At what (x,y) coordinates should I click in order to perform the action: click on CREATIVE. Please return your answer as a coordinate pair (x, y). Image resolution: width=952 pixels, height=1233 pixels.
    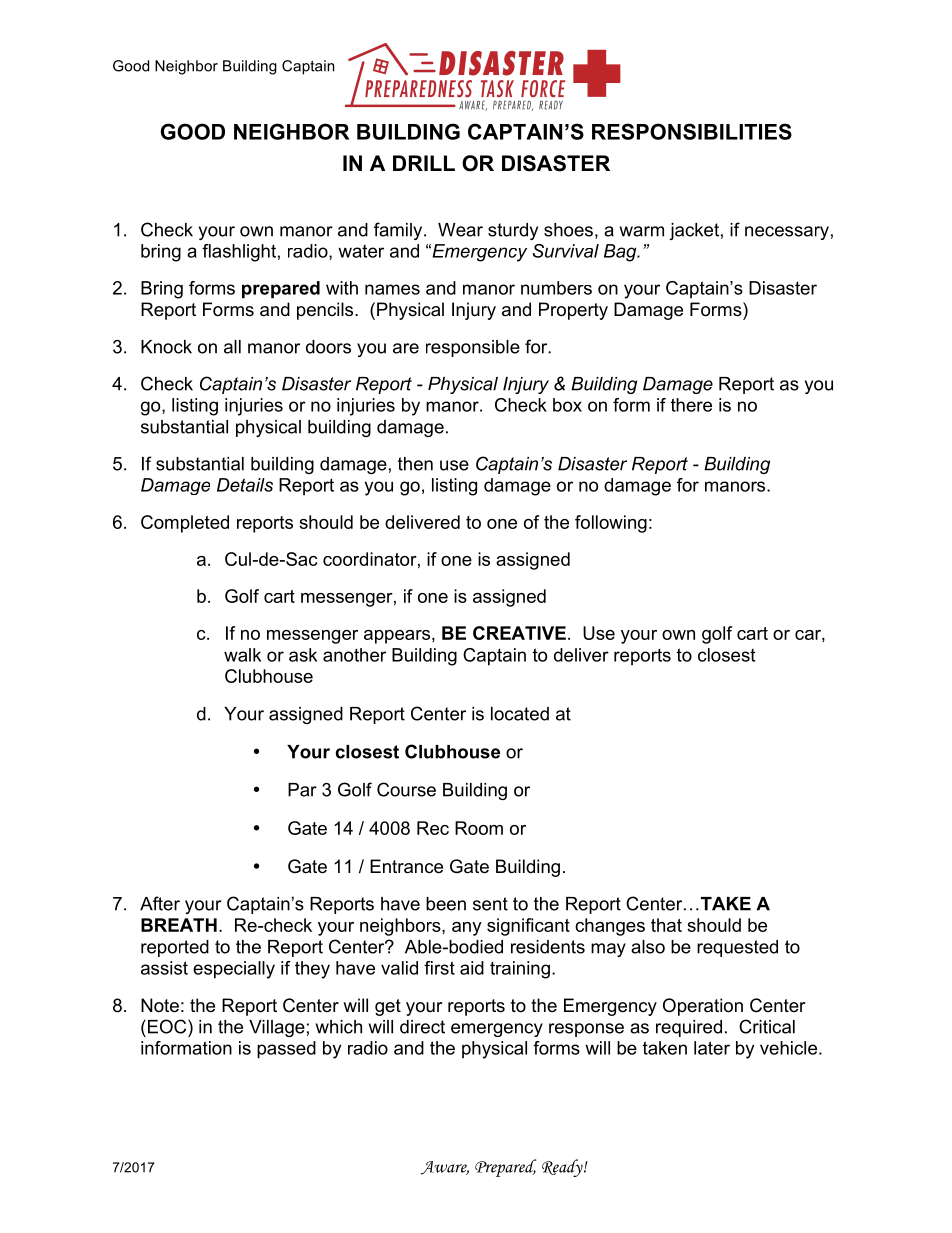
    Looking at the image, I should click on (519, 633).
